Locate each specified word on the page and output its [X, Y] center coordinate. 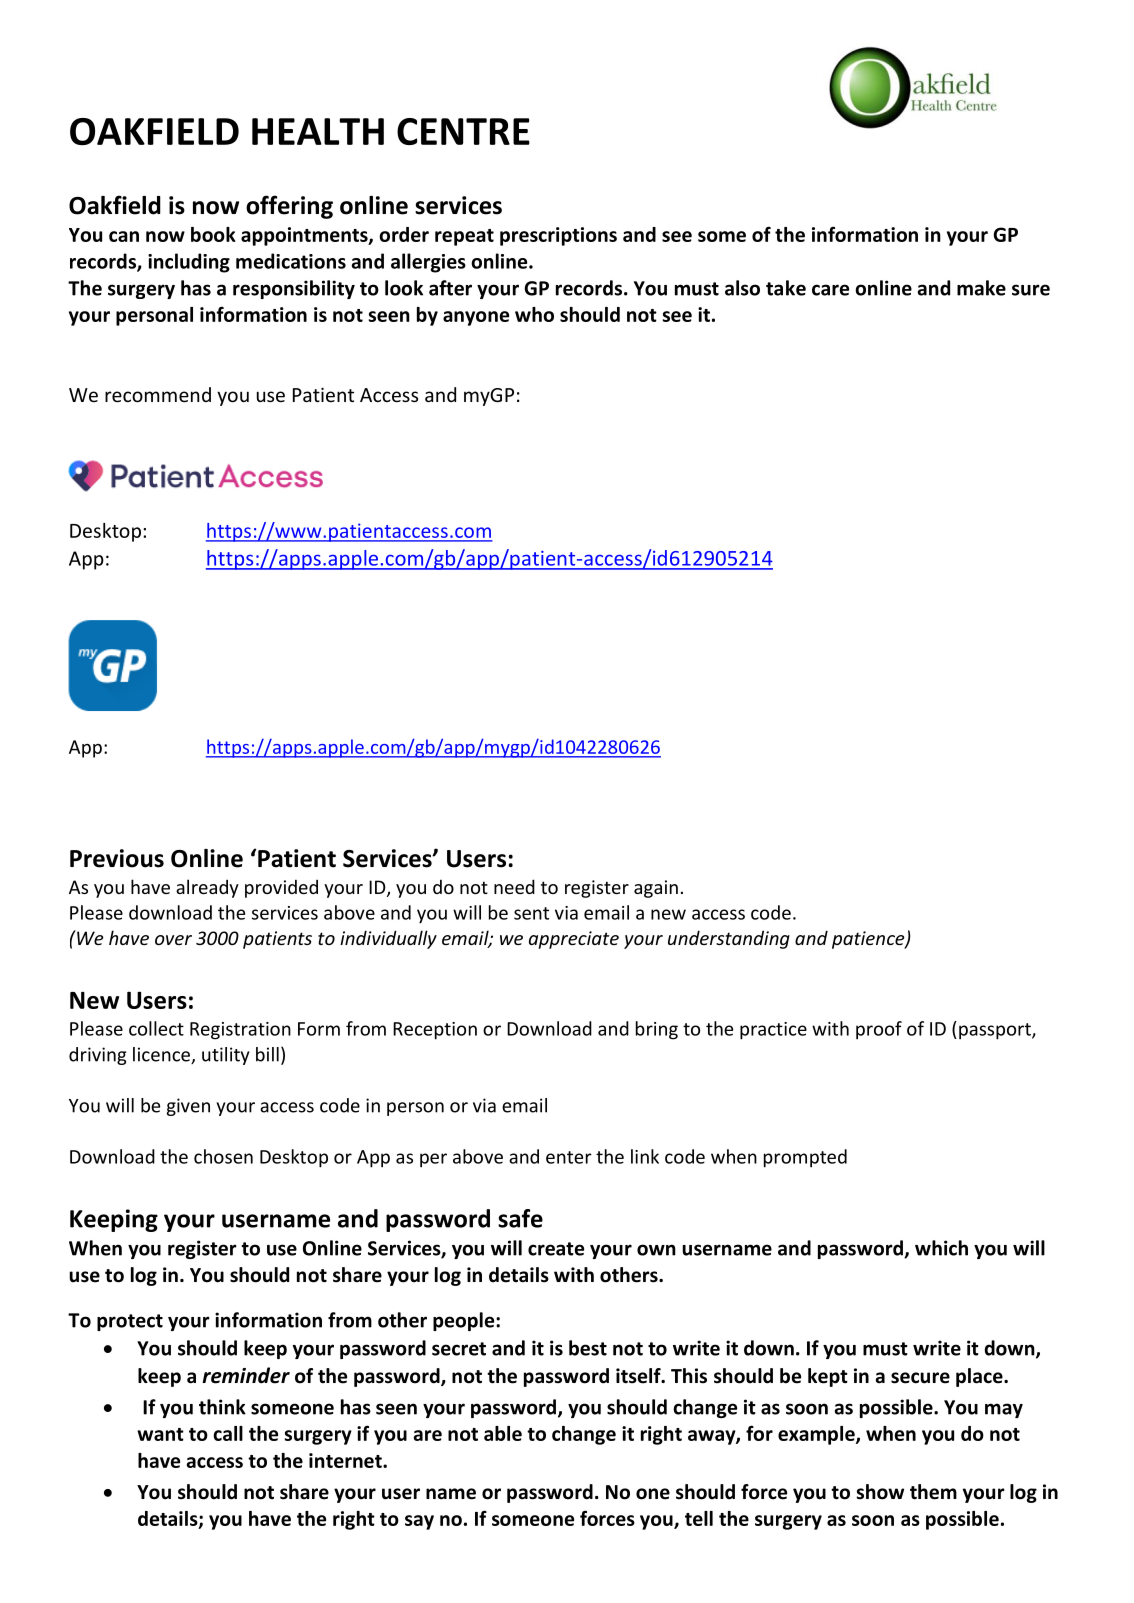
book [213, 234]
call [228, 1433]
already [207, 888]
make [981, 288]
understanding [729, 939]
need [514, 886]
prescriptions [558, 236]
